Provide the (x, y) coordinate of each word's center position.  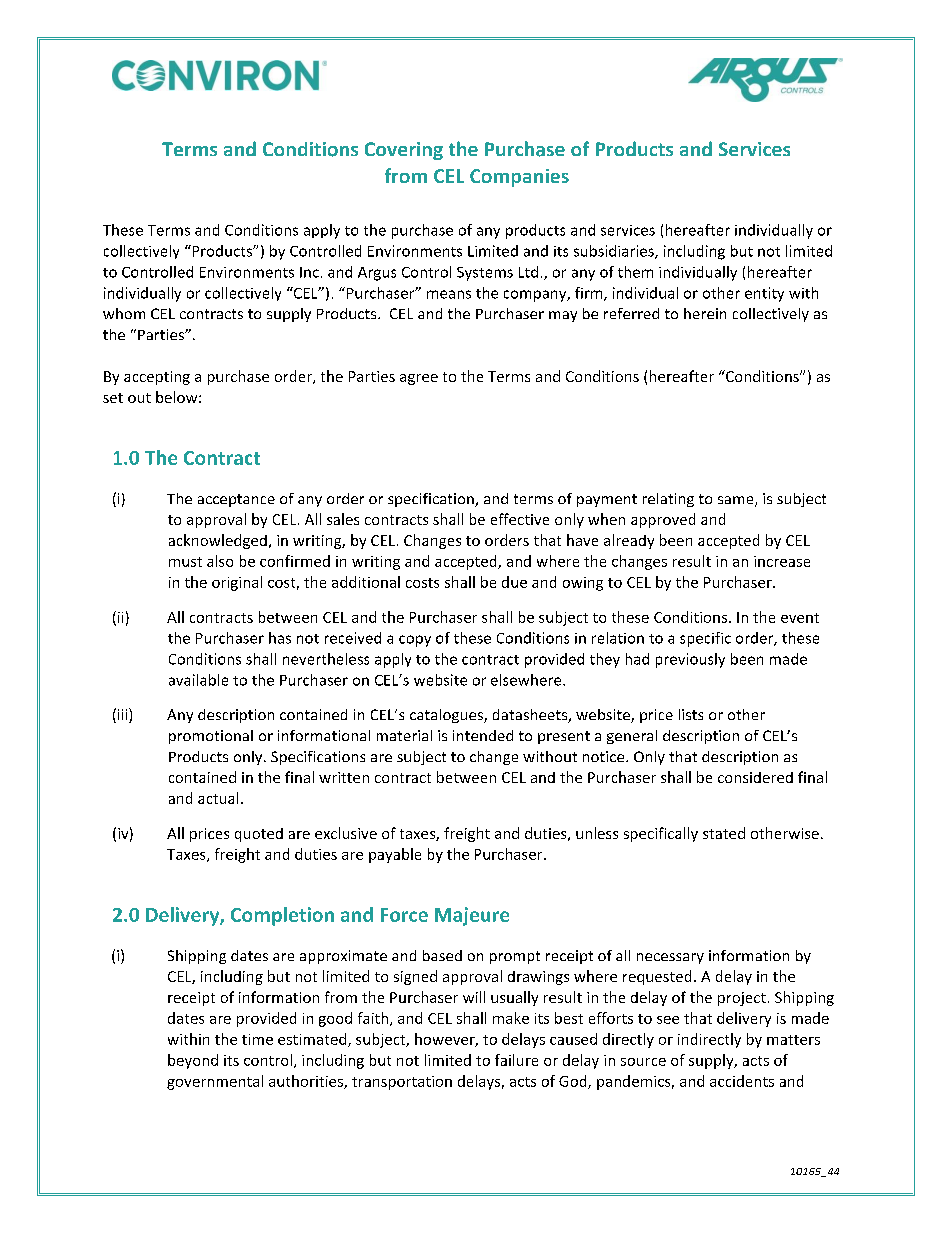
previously (690, 660)
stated (724, 833)
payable (395, 855)
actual (218, 798)
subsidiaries (615, 252)
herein (705, 313)
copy (415, 641)
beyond (193, 1061)
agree (419, 379)
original (237, 583)
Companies (519, 178)
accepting (157, 378)
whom (124, 313)
